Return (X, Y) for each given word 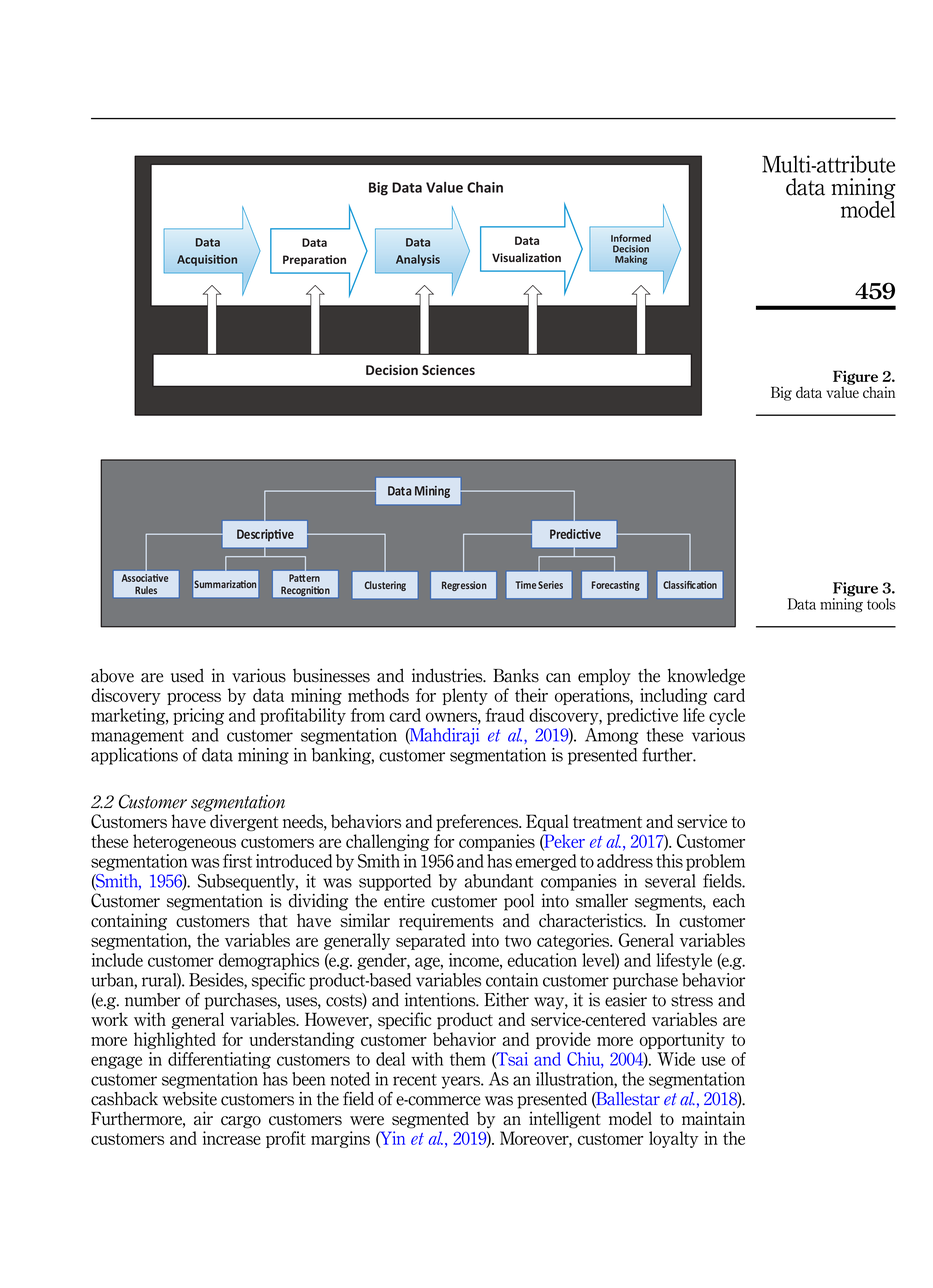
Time (525, 585)
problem (715, 862)
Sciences (448, 370)
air (203, 1118)
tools (881, 604)
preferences (478, 822)
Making (631, 260)
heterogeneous (184, 842)
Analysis (418, 260)
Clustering (385, 586)
